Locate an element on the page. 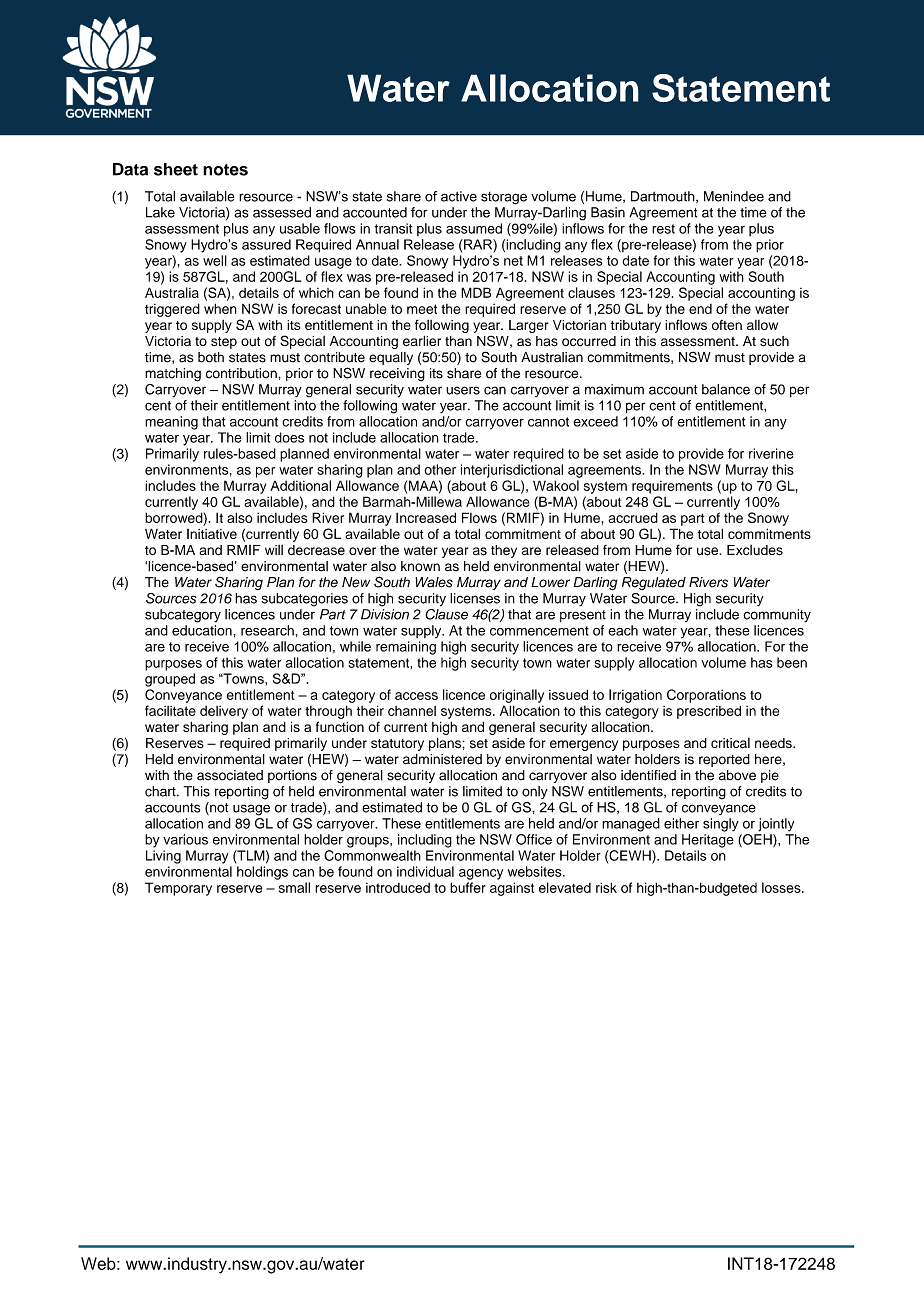 This document has width=924, height=1308. delivery is located at coordinates (224, 712).
